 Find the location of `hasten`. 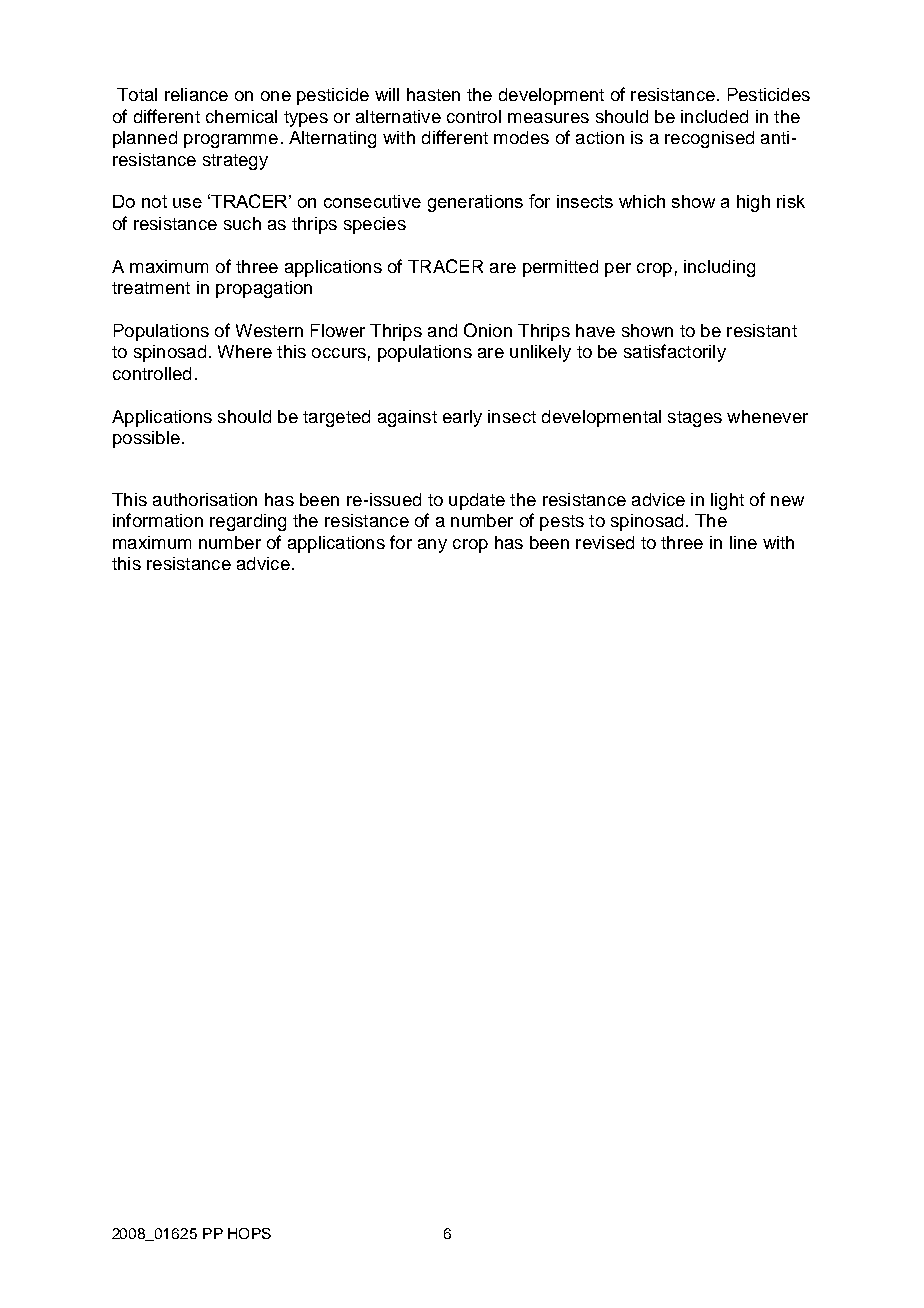

hasten is located at coordinates (433, 94).
